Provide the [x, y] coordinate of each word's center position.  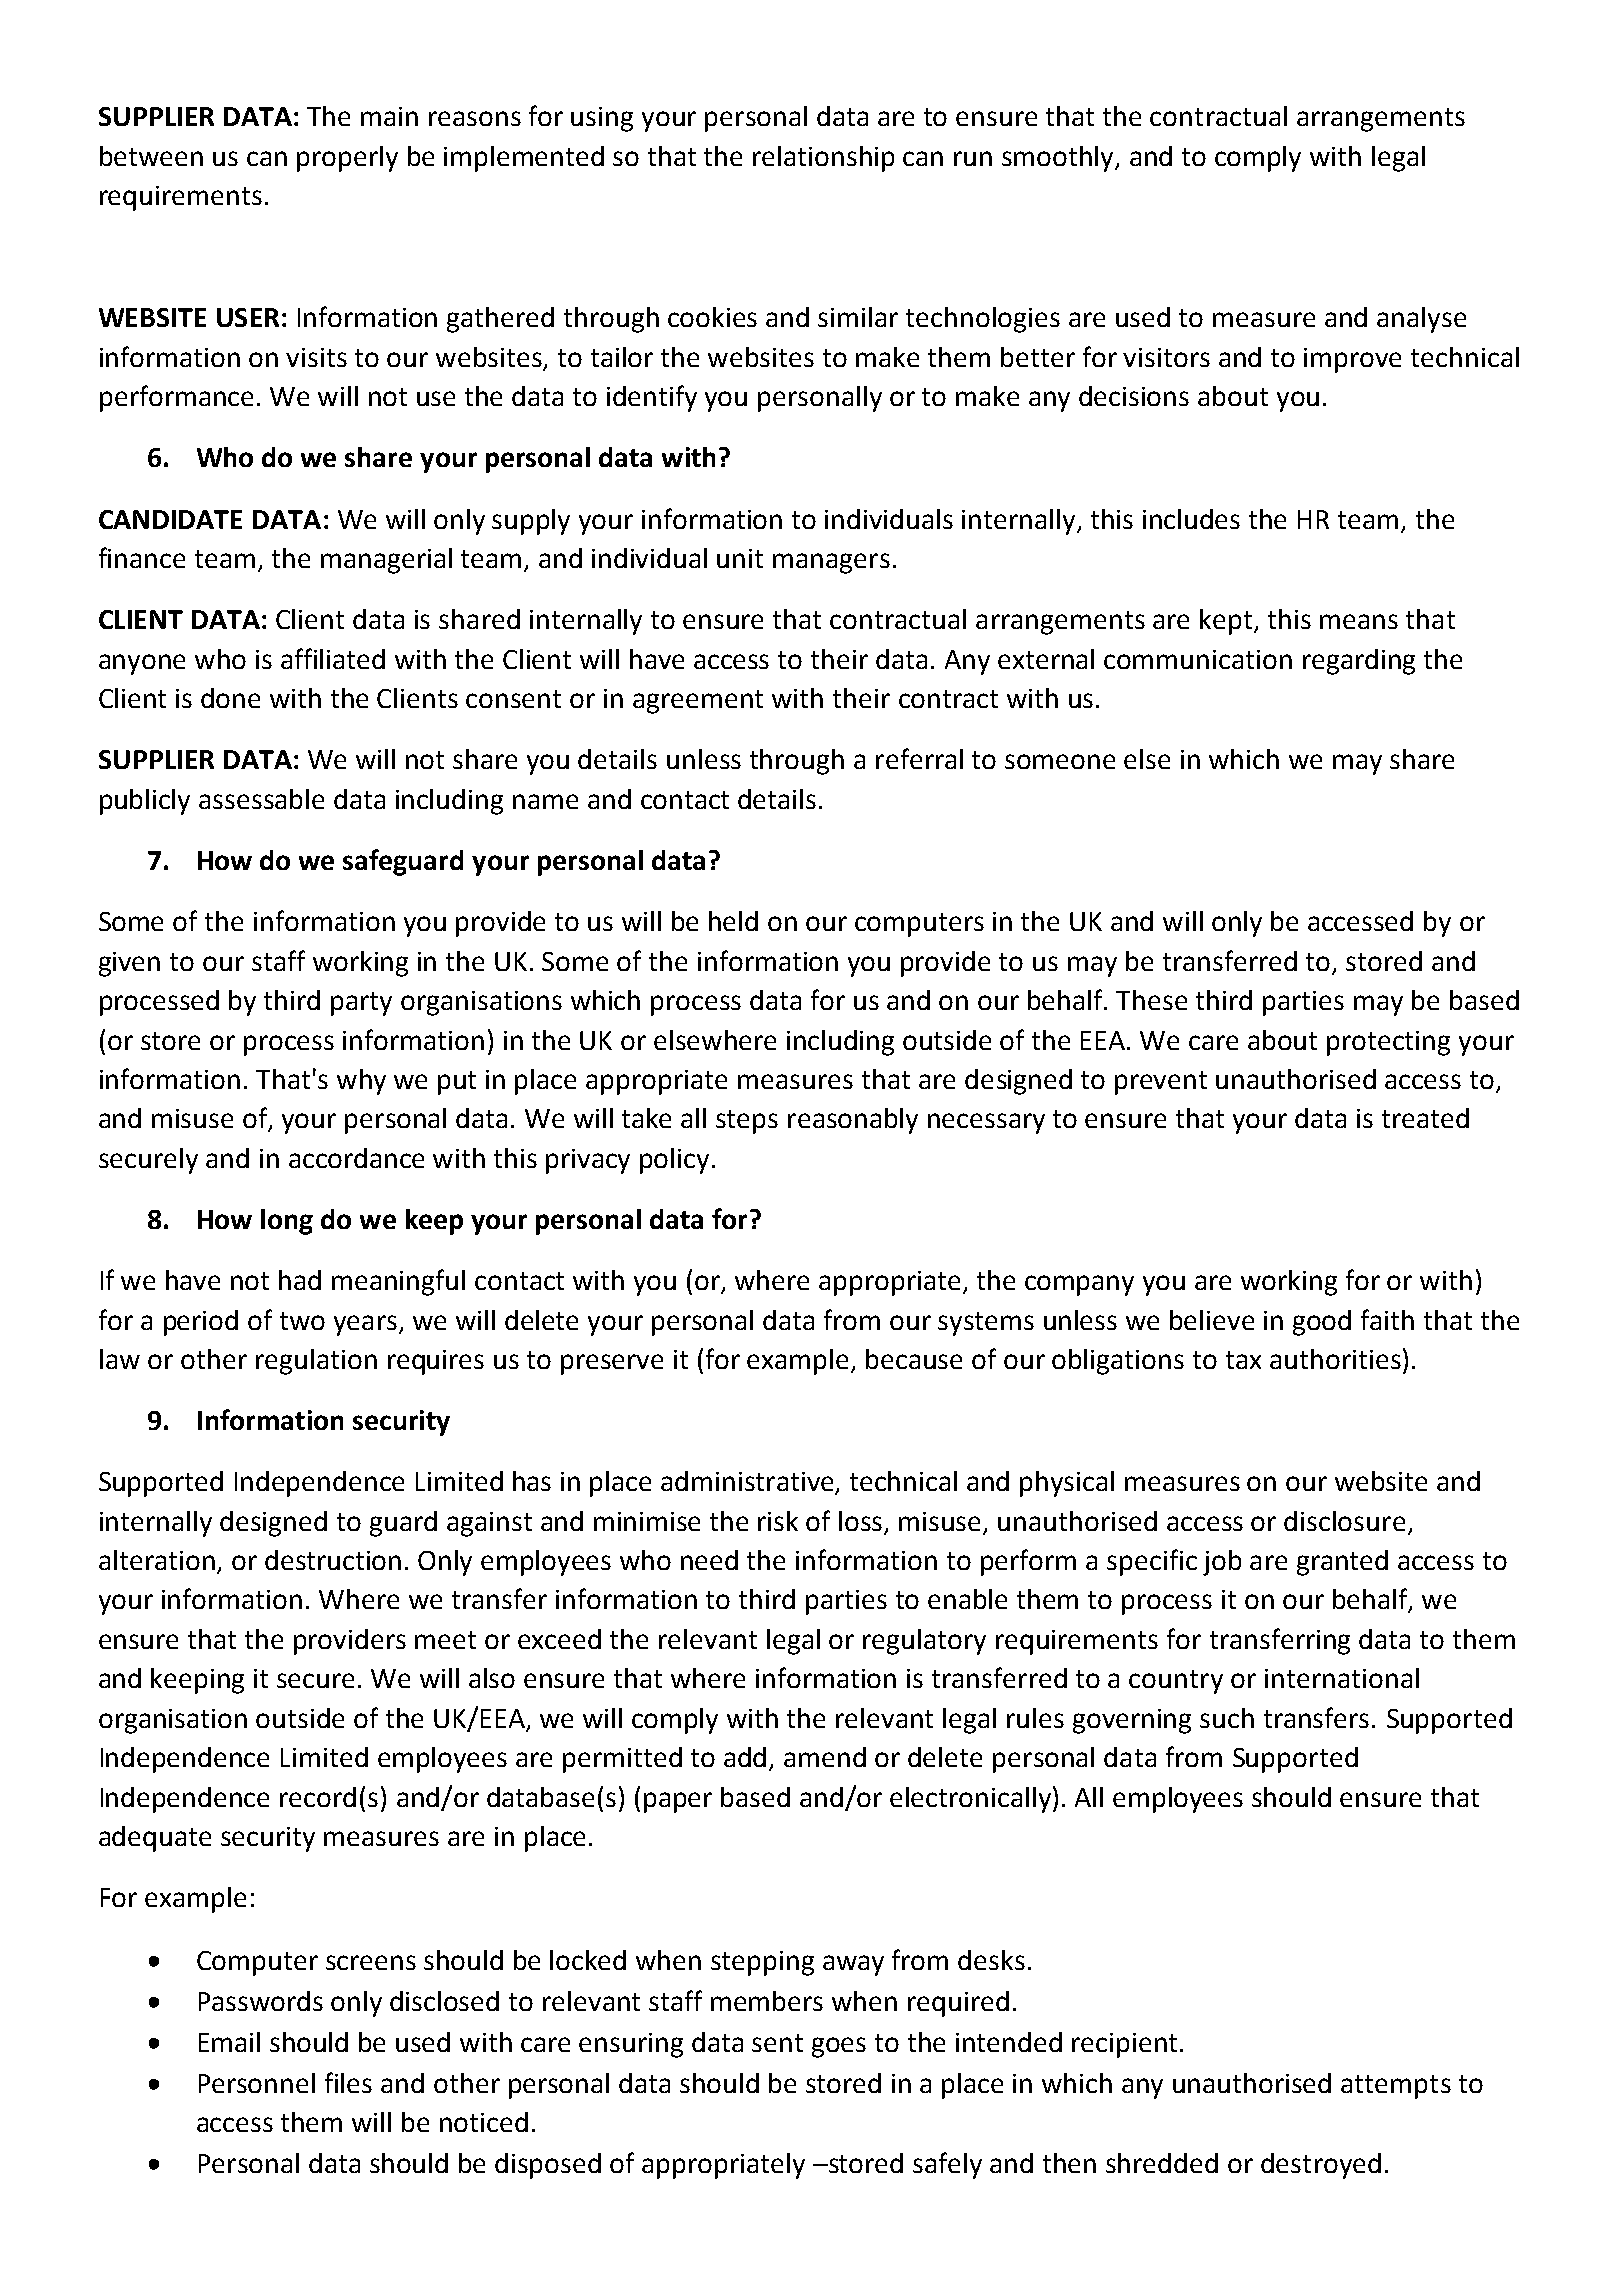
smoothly [1059, 159]
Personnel [257, 2083]
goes [839, 2047]
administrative [748, 1482]
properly [347, 159]
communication [1198, 659]
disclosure [1344, 1521]
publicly [145, 802]
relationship [823, 159]
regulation [316, 1362]
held [733, 921]
